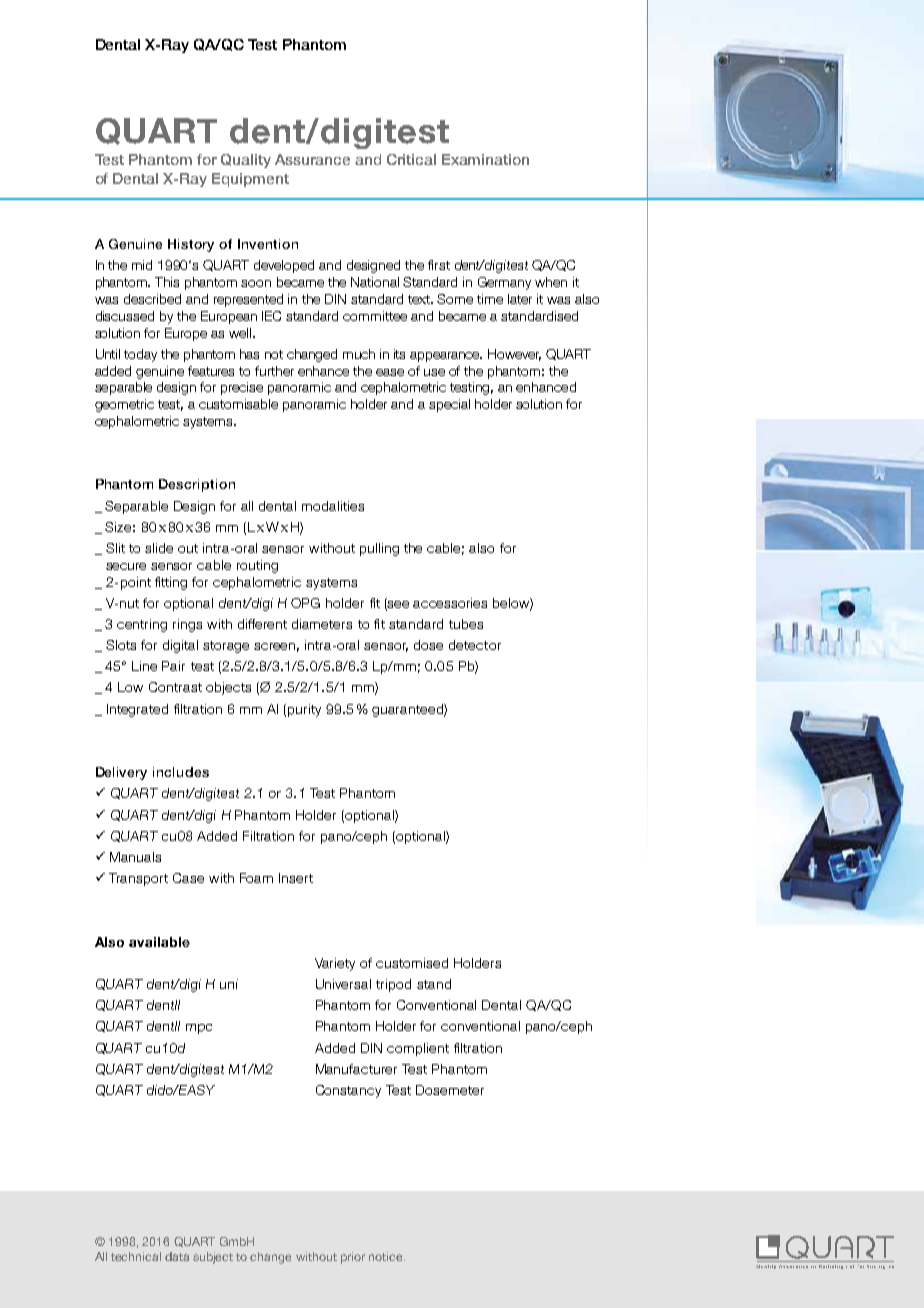 Image resolution: width=924 pixels, height=1308 pixels. Describe the element at coordinates (177, 1256) in the screenshot. I see `data` at that location.
